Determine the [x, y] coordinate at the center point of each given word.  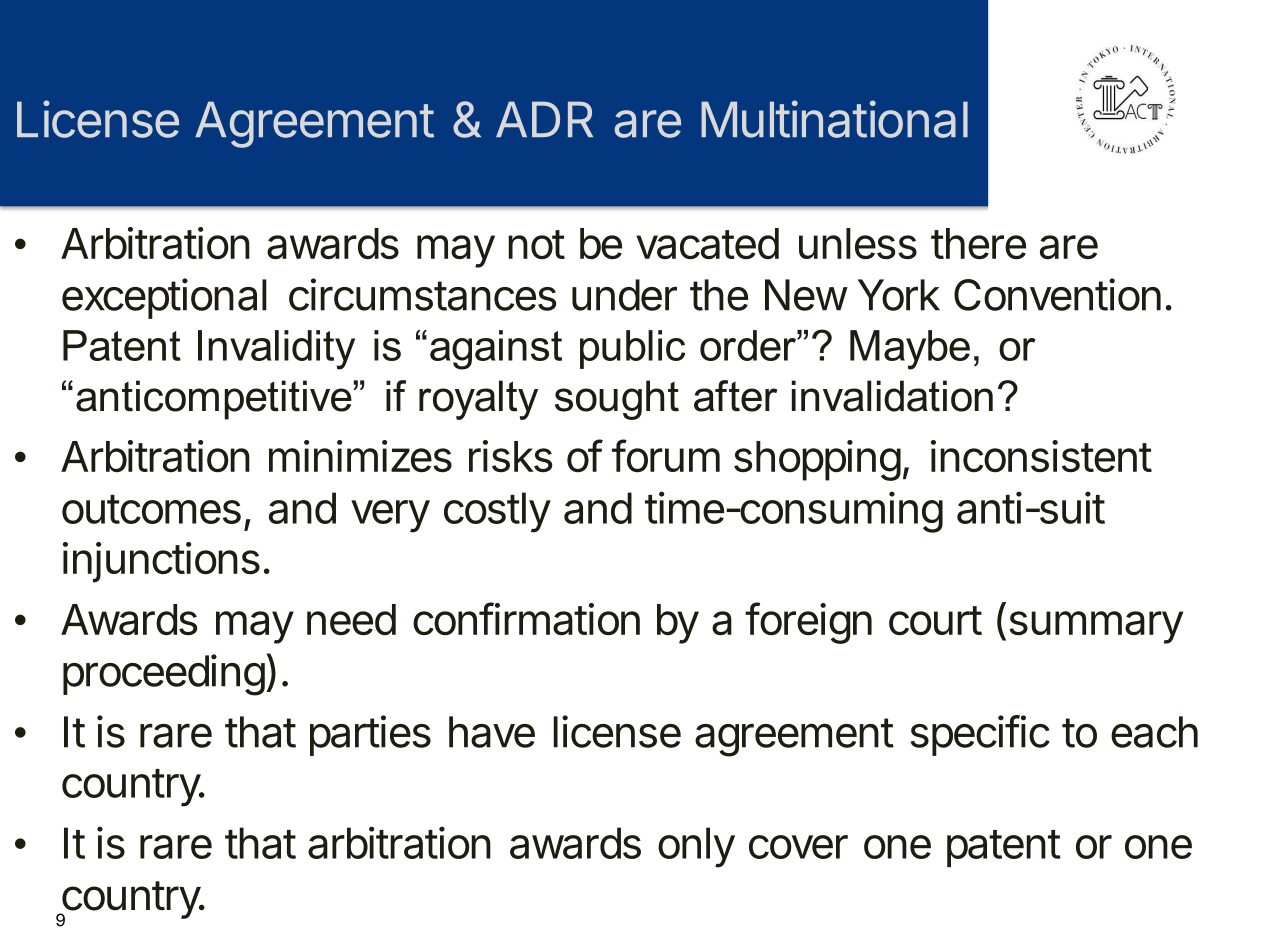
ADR [544, 119]
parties [370, 735]
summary [1096, 627]
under [624, 295]
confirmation [526, 619]
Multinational [834, 119]
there [978, 244]
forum [666, 456]
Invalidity [276, 350]
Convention [1057, 294]
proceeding [164, 675]
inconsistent [1041, 456]
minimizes [360, 456]
